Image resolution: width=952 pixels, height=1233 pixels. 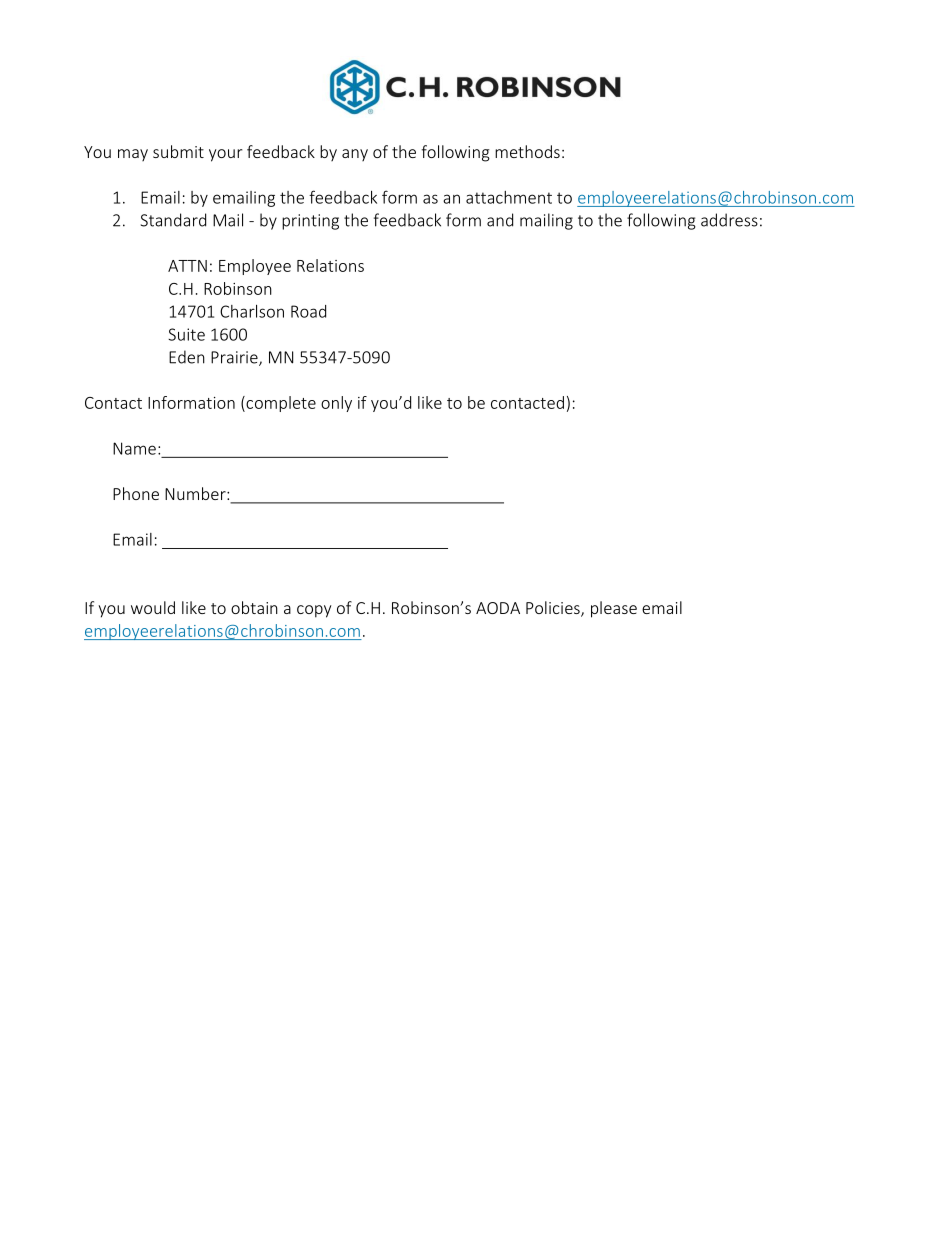 I want to click on any, so click(x=355, y=155).
